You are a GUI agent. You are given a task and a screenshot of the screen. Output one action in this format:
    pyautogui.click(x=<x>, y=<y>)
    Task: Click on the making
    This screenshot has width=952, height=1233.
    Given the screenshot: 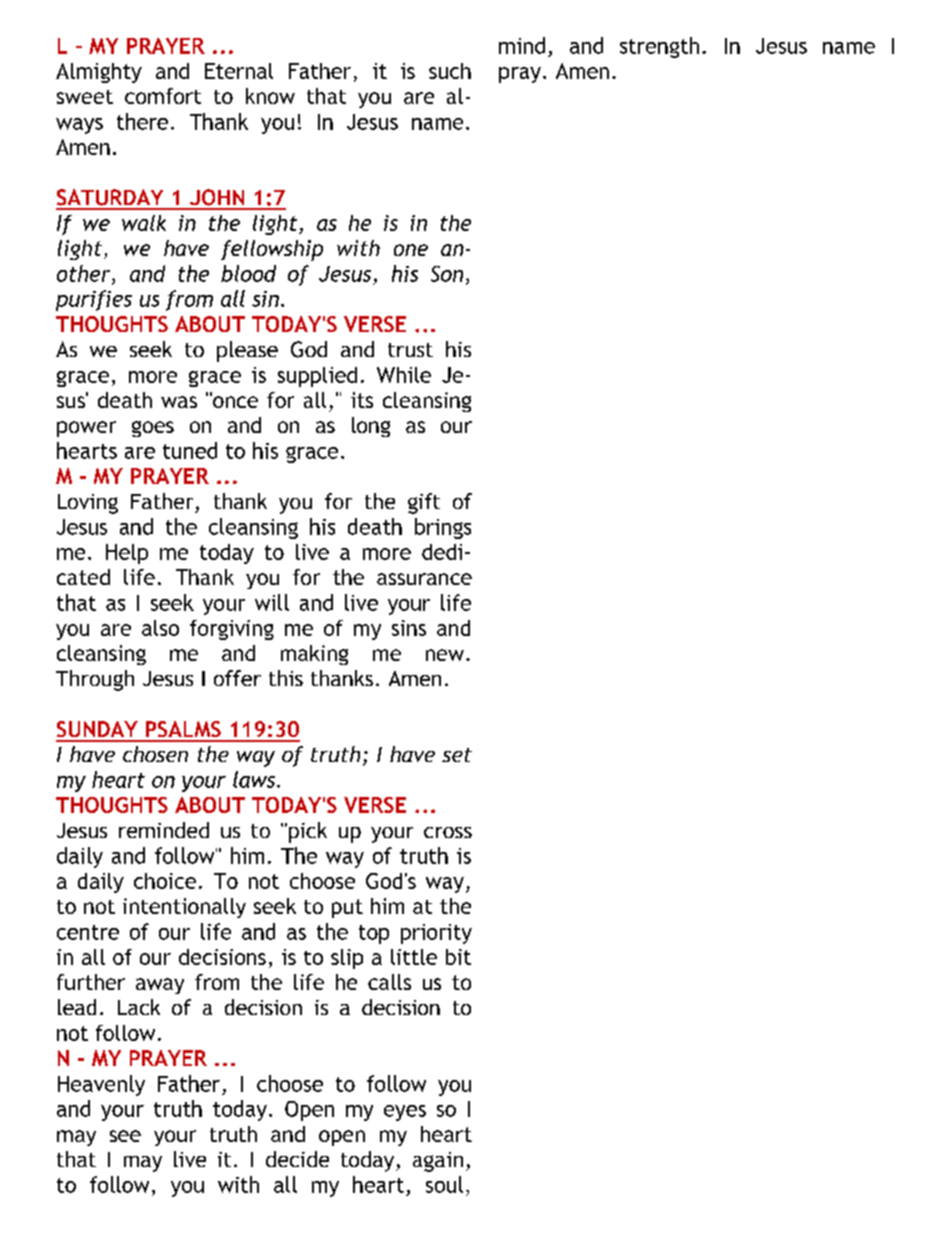 What is the action you would take?
    pyautogui.click(x=314, y=655)
